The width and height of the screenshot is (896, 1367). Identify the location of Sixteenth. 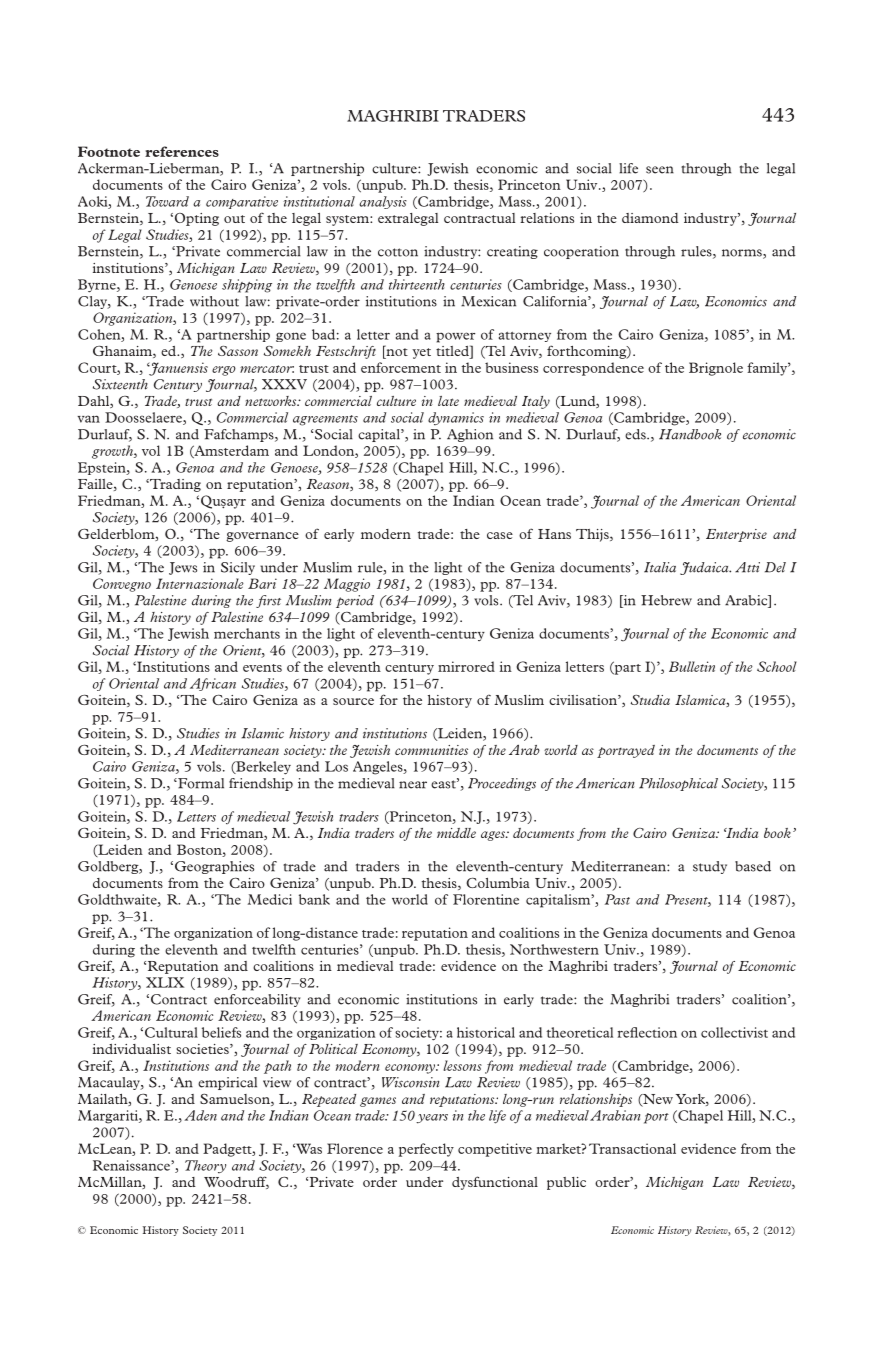
(120, 384).
